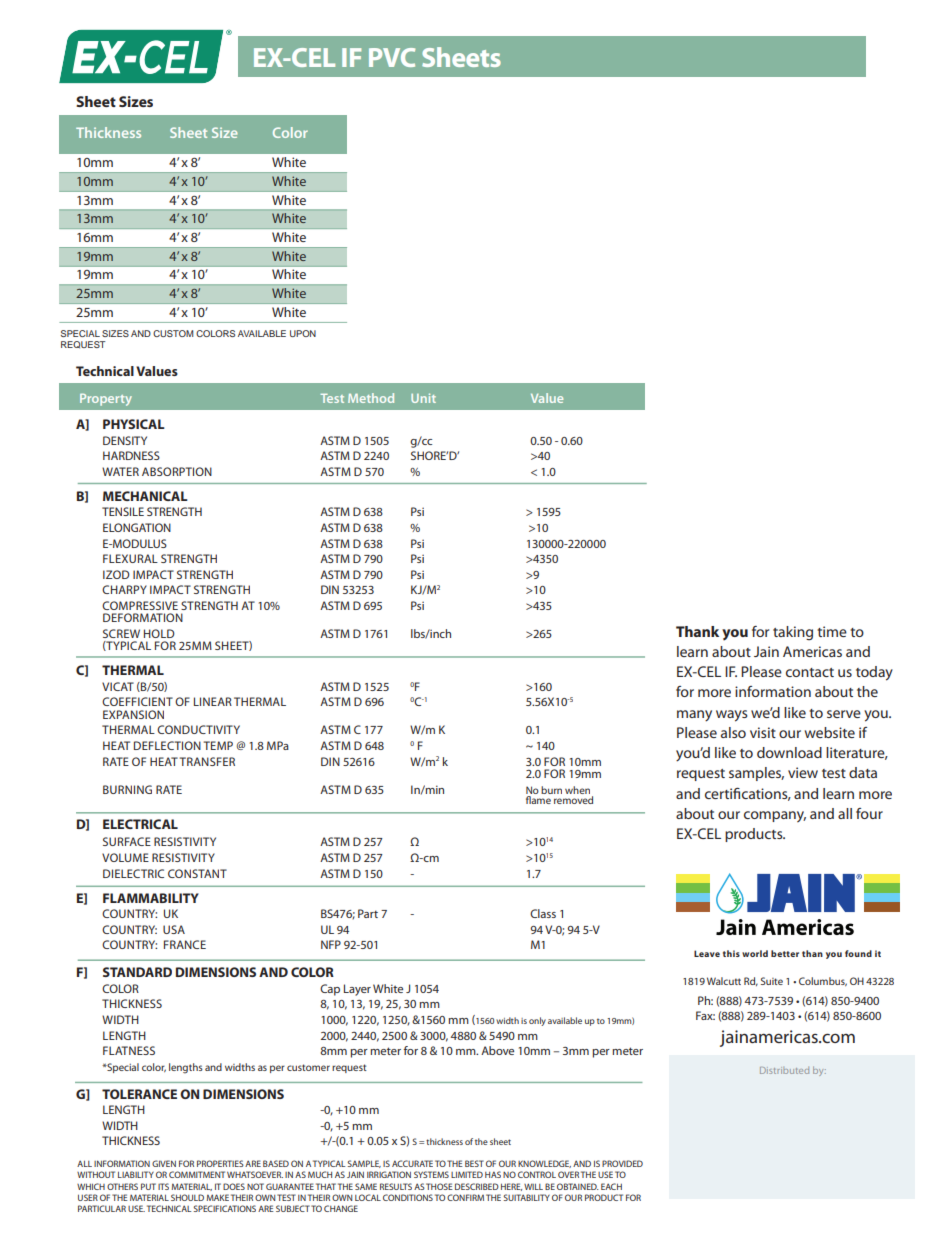  I want to click on COMMITMENT, so click(197, 1174).
